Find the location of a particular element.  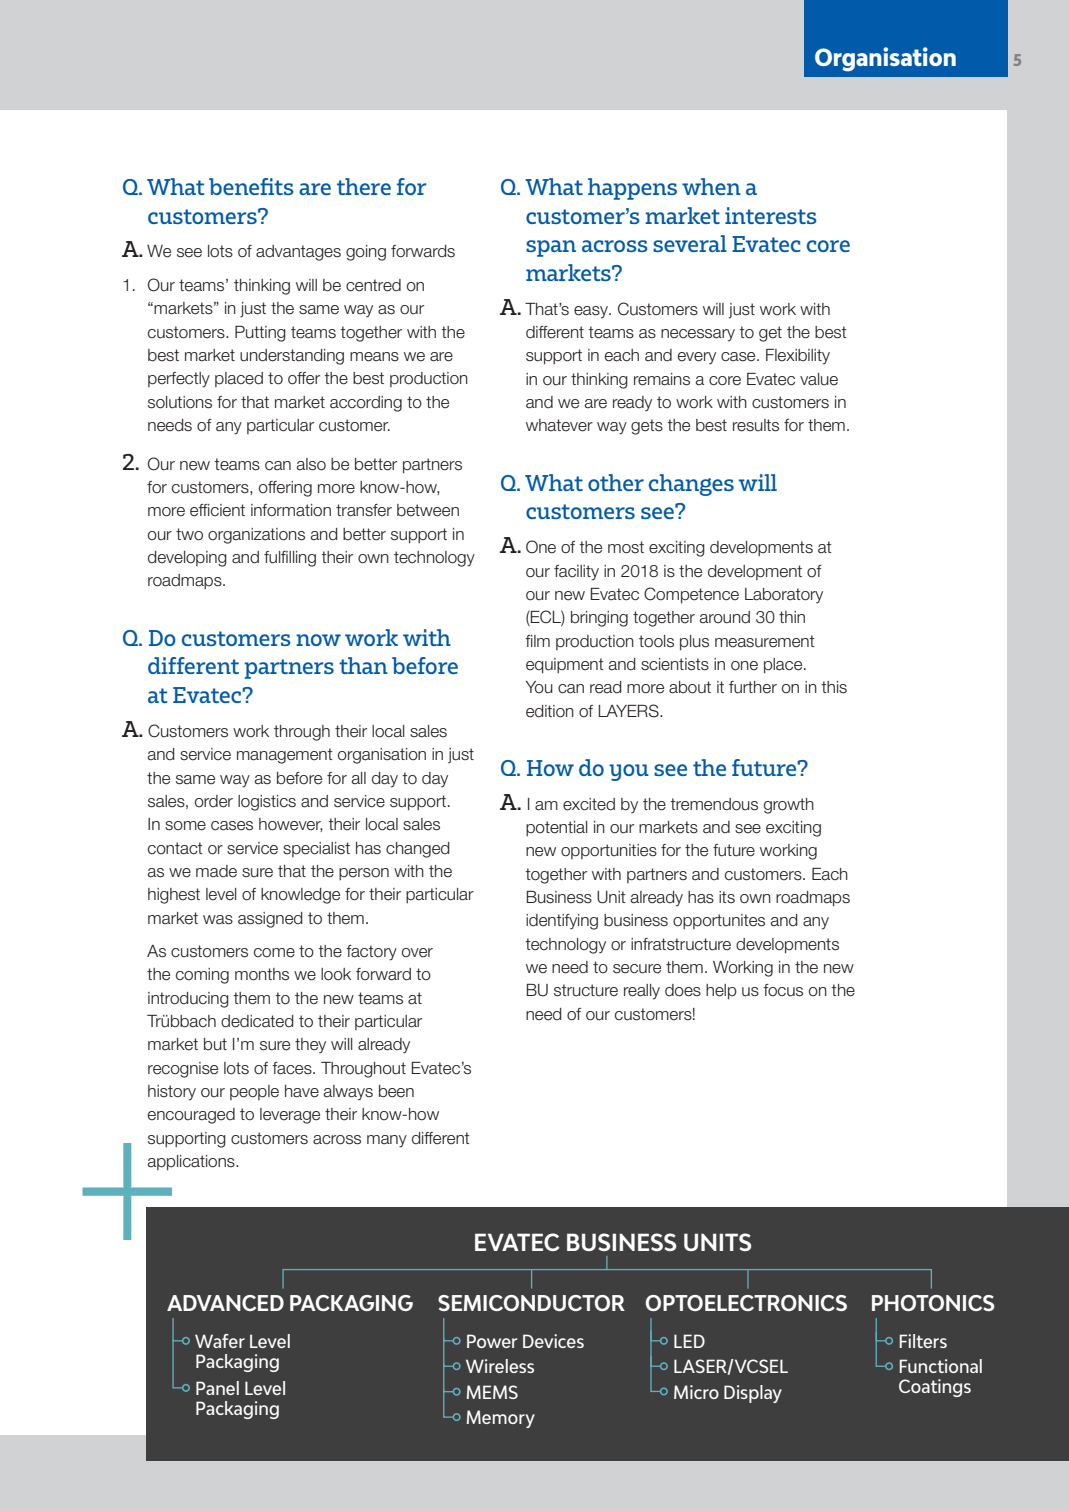

Devices is located at coordinates (553, 1341).
